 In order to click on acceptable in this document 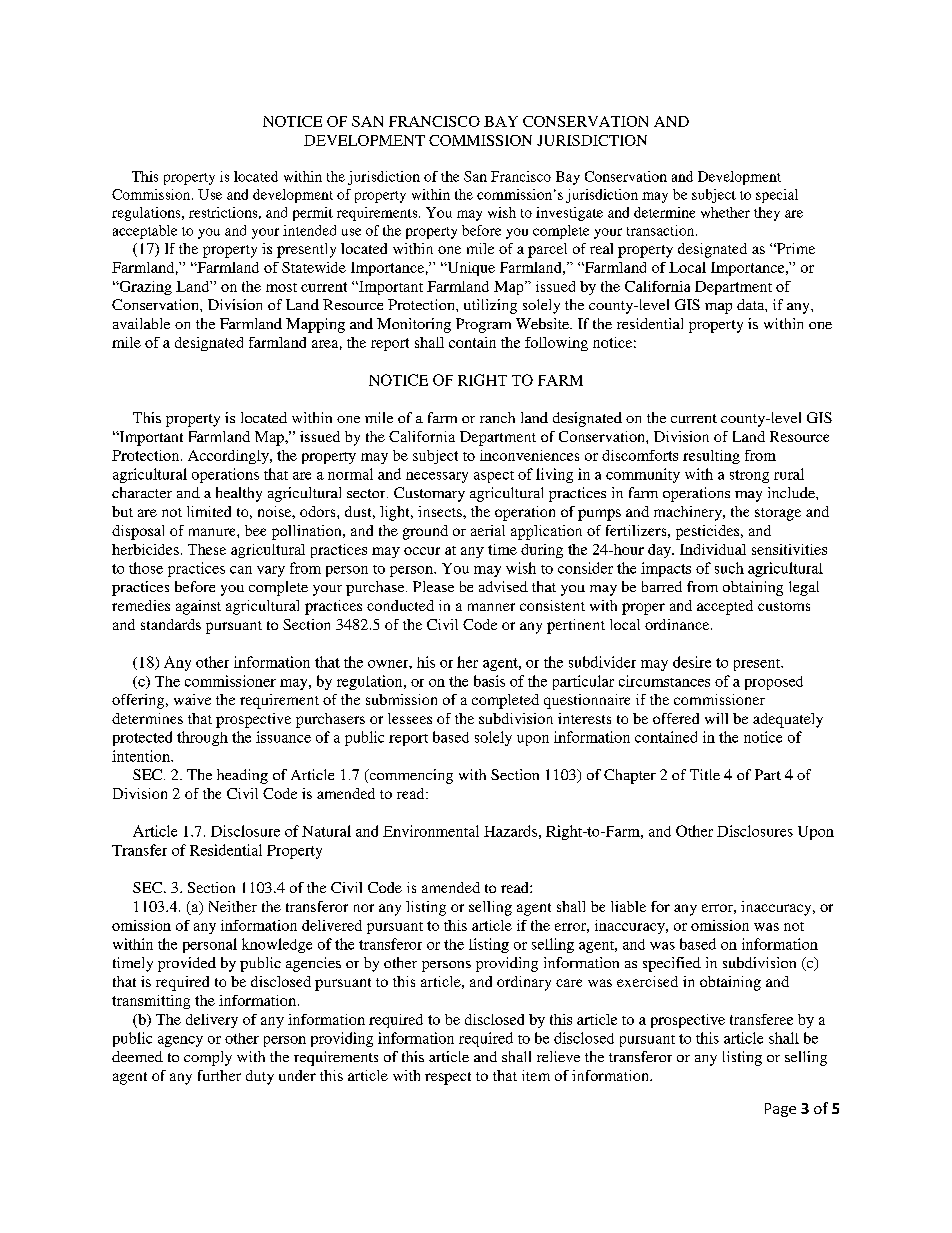, I will do `click(145, 232)`.
